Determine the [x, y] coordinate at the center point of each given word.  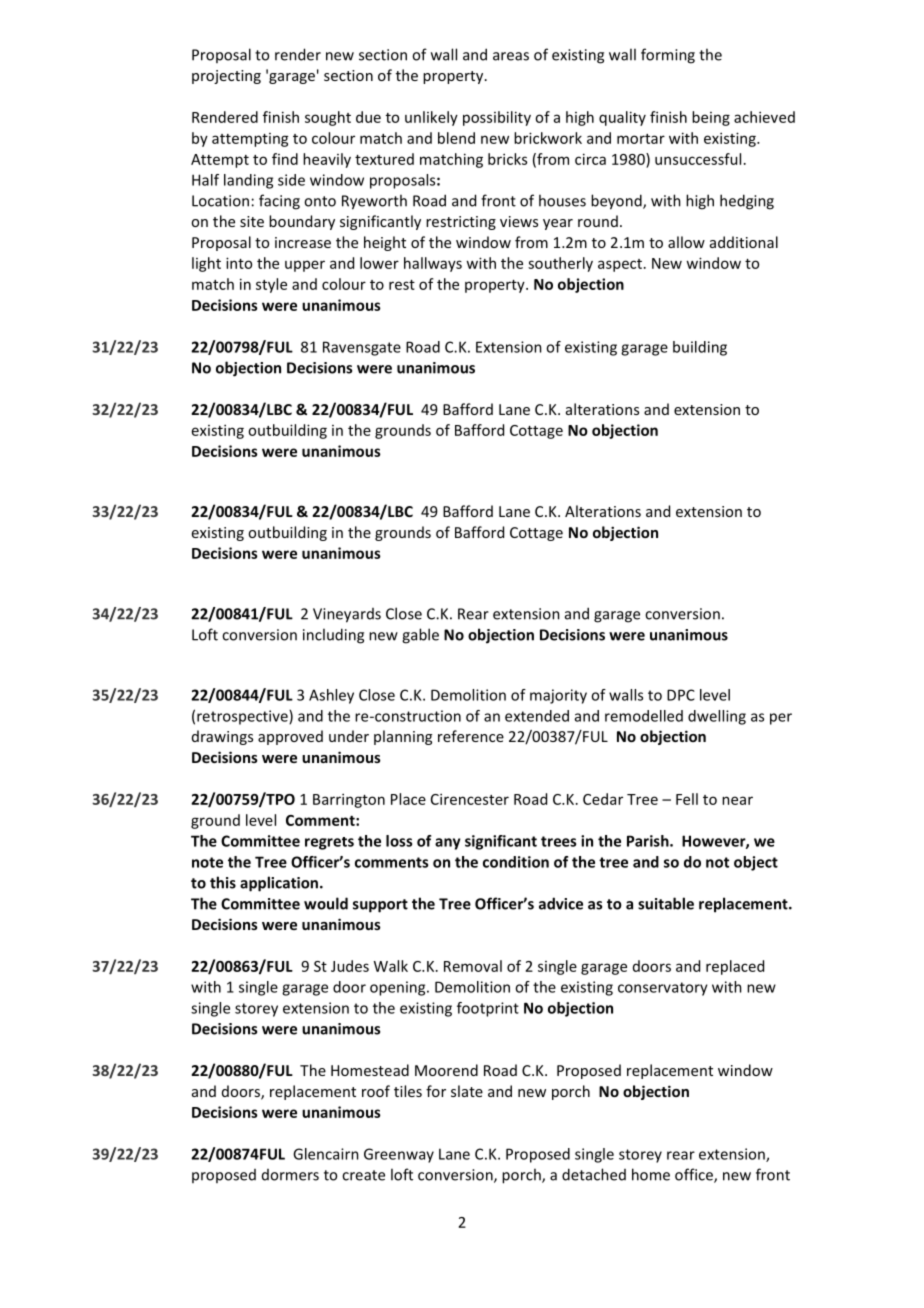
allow [686, 242]
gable [420, 636]
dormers [290, 1175]
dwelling [717, 717]
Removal [473, 966]
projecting [226, 77]
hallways [433, 264]
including [333, 636]
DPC [681, 695]
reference [471, 736]
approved [290, 737]
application [280, 884]
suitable [666, 903]
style [271, 285]
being [711, 118]
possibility [497, 118]
